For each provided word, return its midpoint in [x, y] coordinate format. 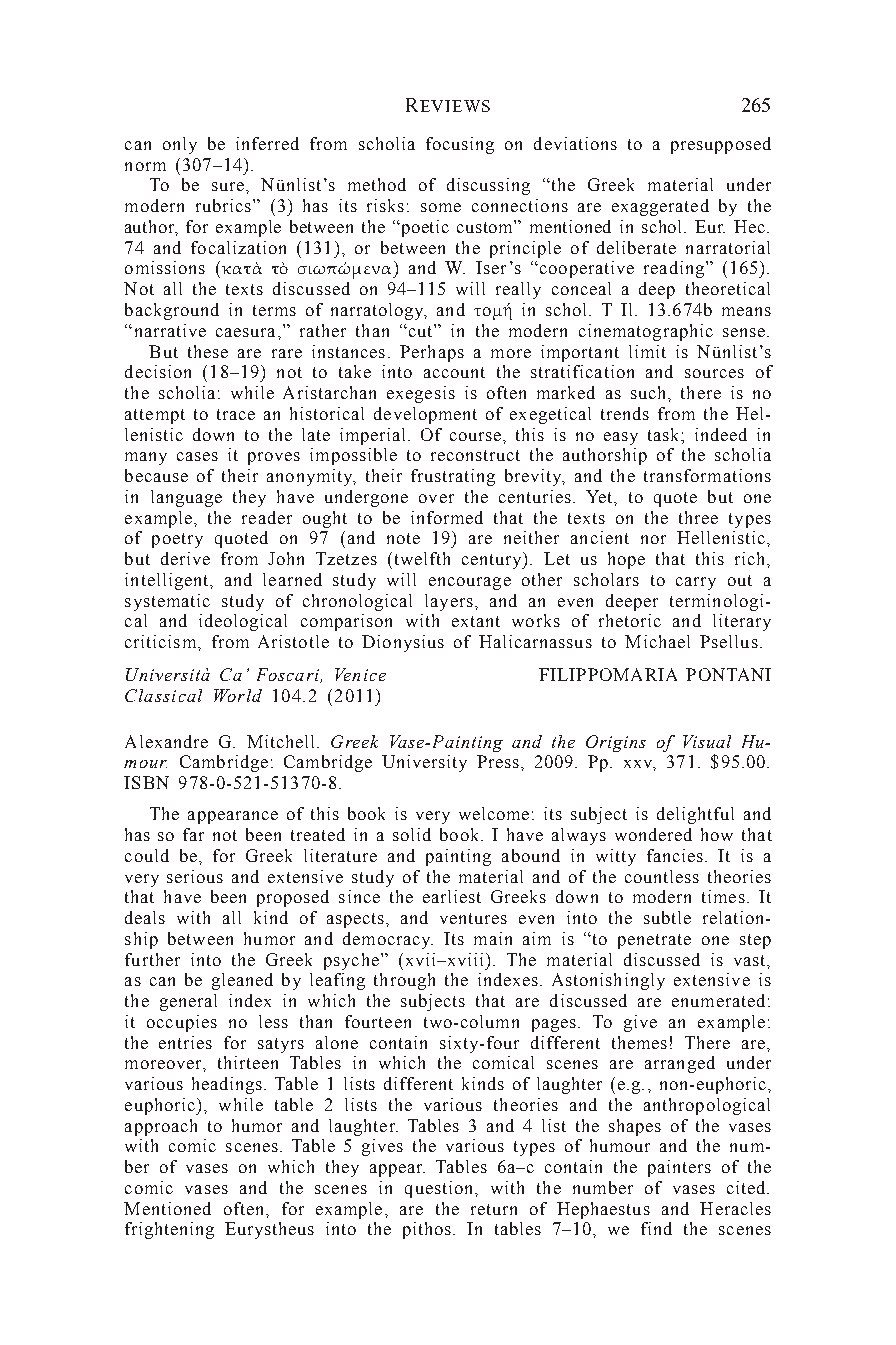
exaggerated [660, 207]
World [238, 695]
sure [228, 186]
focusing [460, 145]
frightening [169, 1230]
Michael [657, 641]
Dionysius [403, 643]
